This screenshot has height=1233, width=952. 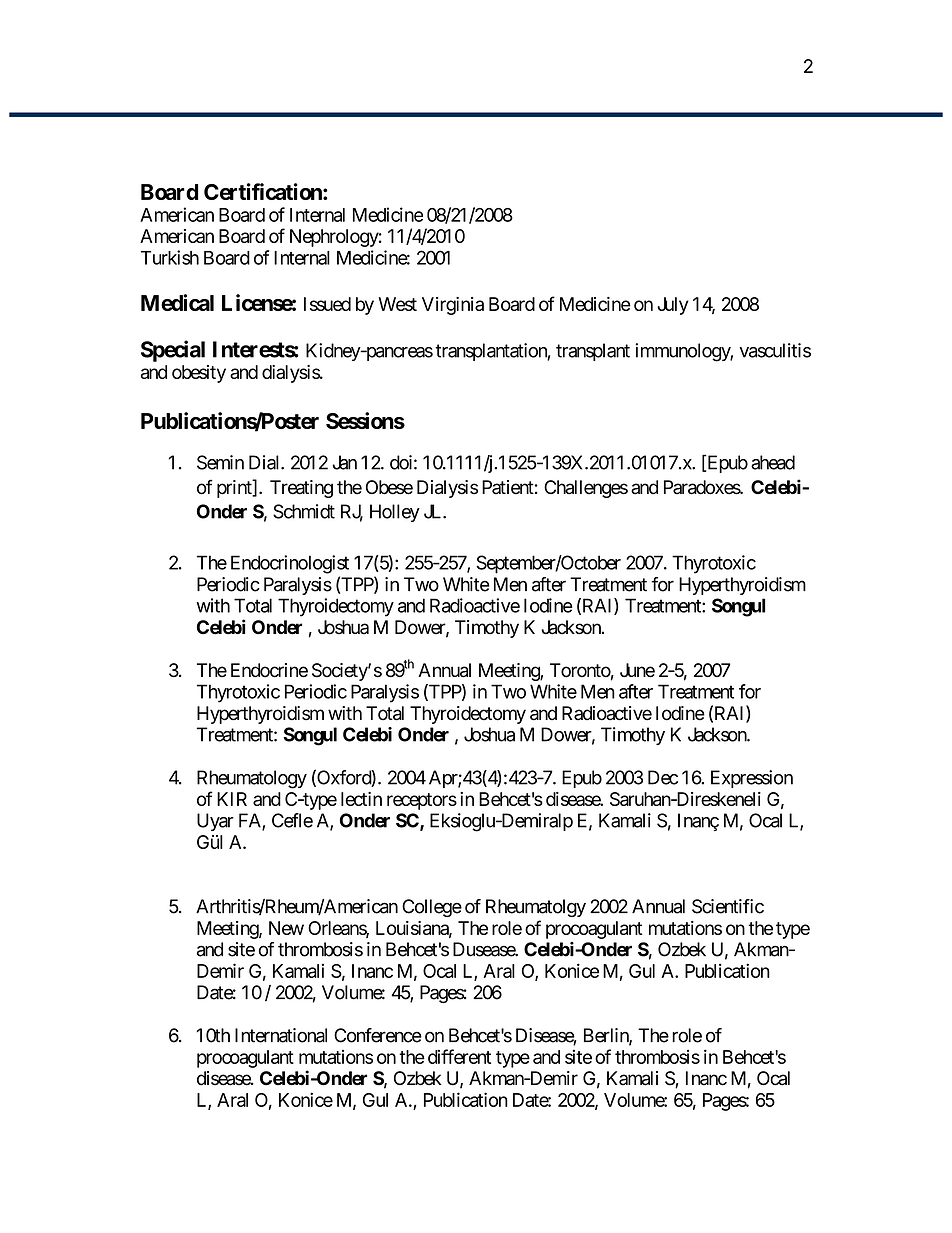 I want to click on lectin, so click(x=361, y=799).
